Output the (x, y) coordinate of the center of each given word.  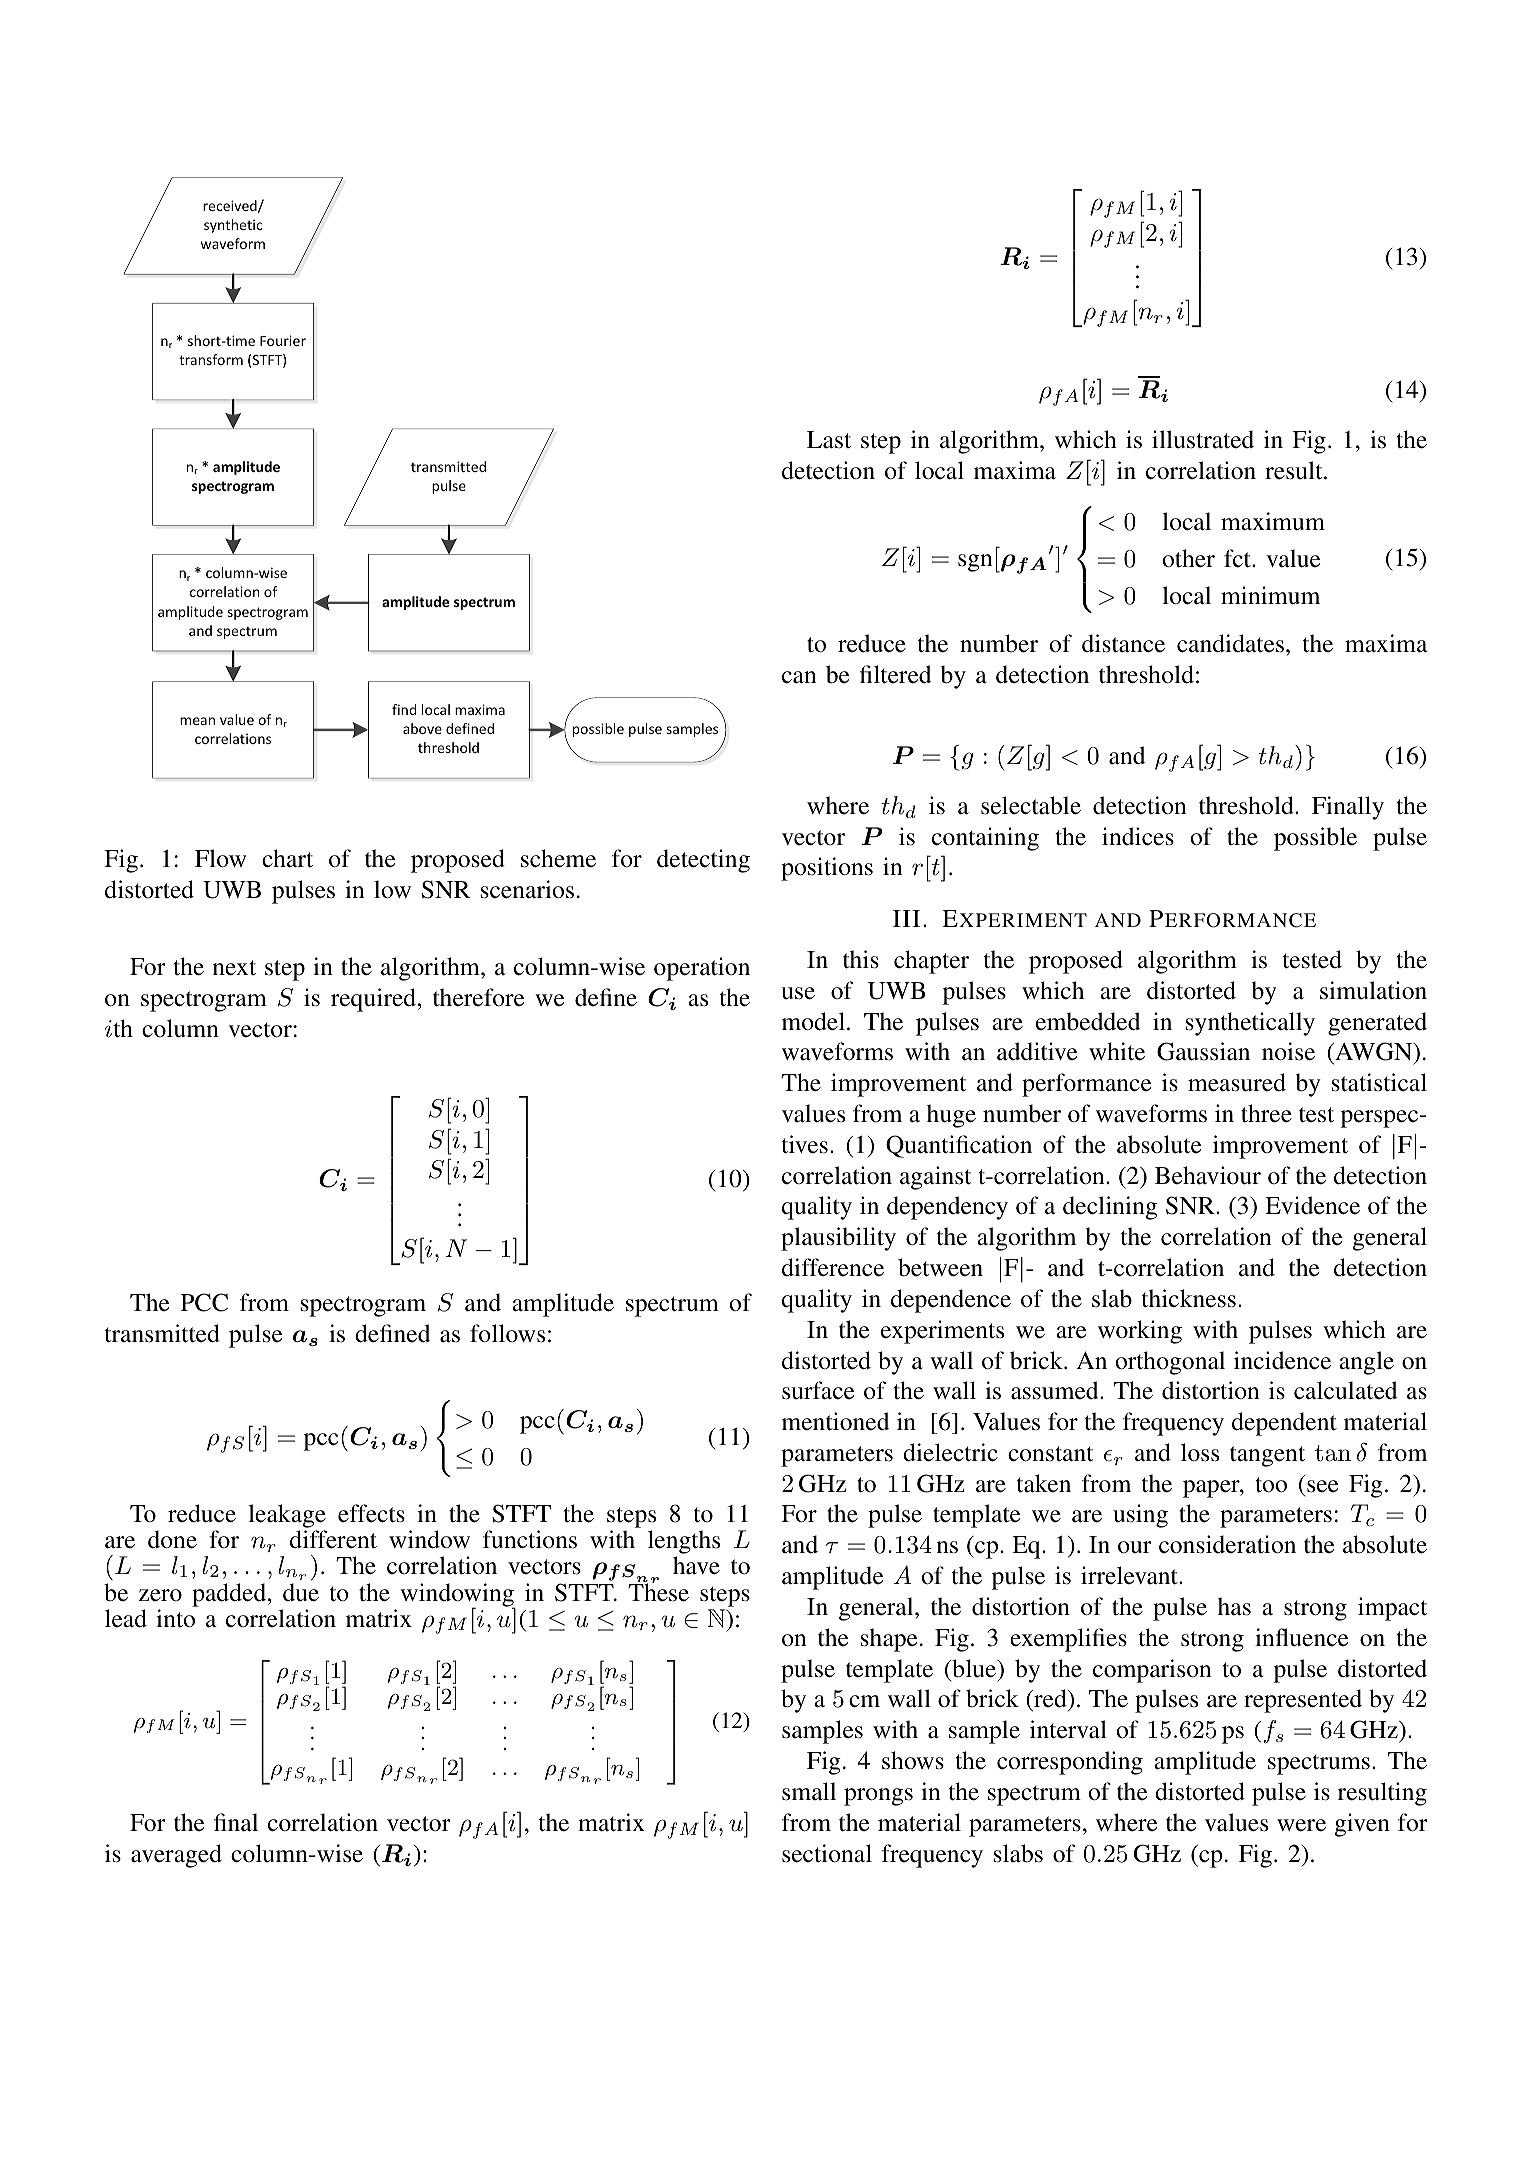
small (809, 1791)
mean (197, 721)
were (1301, 1825)
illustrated (1203, 439)
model (813, 1021)
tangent (1267, 1456)
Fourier (283, 340)
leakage (287, 1517)
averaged (176, 1856)
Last (829, 440)
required (373, 1000)
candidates (1230, 643)
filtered (895, 674)
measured (1237, 1082)
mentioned (835, 1421)
